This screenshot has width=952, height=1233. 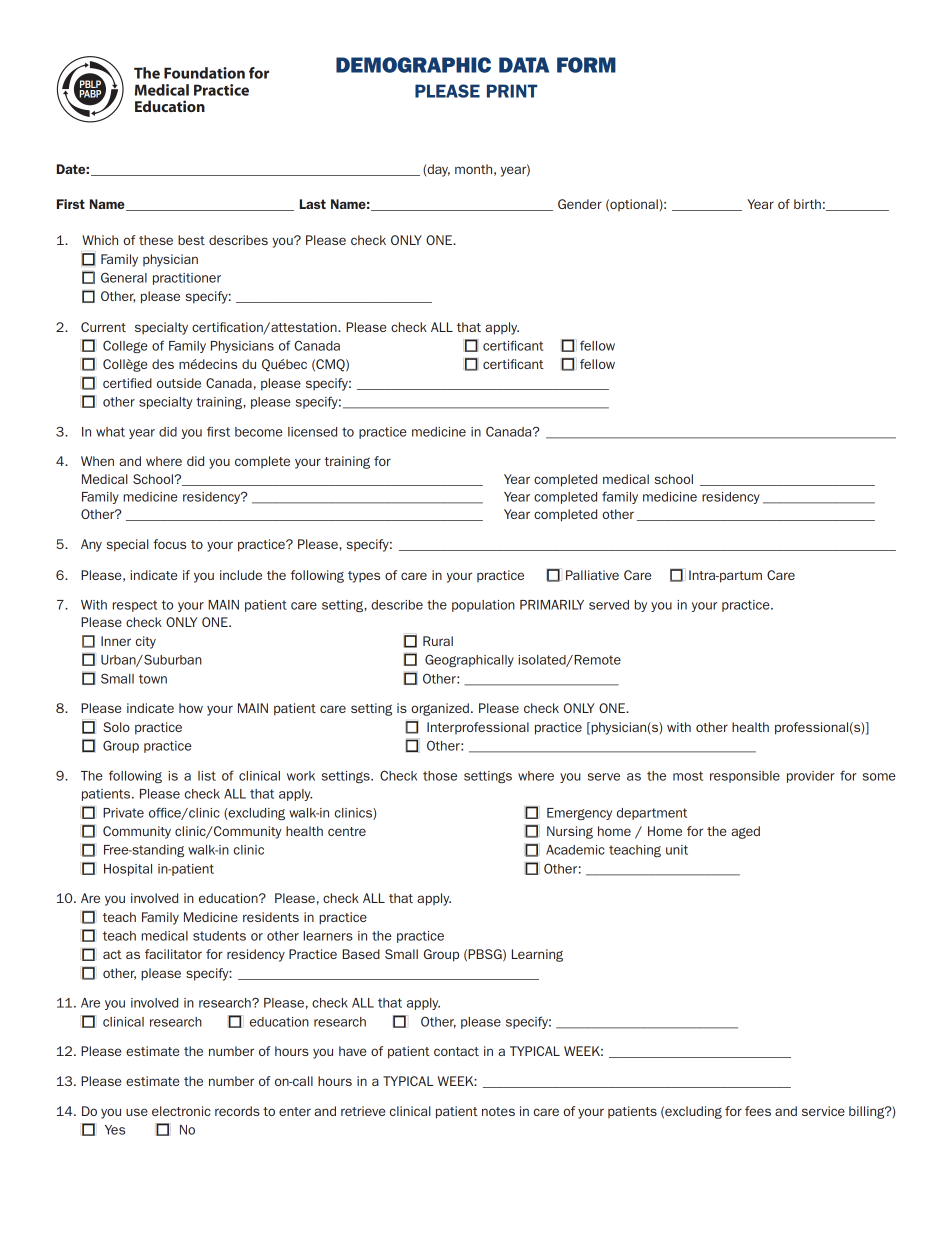 I want to click on PRINT, so click(x=512, y=91).
